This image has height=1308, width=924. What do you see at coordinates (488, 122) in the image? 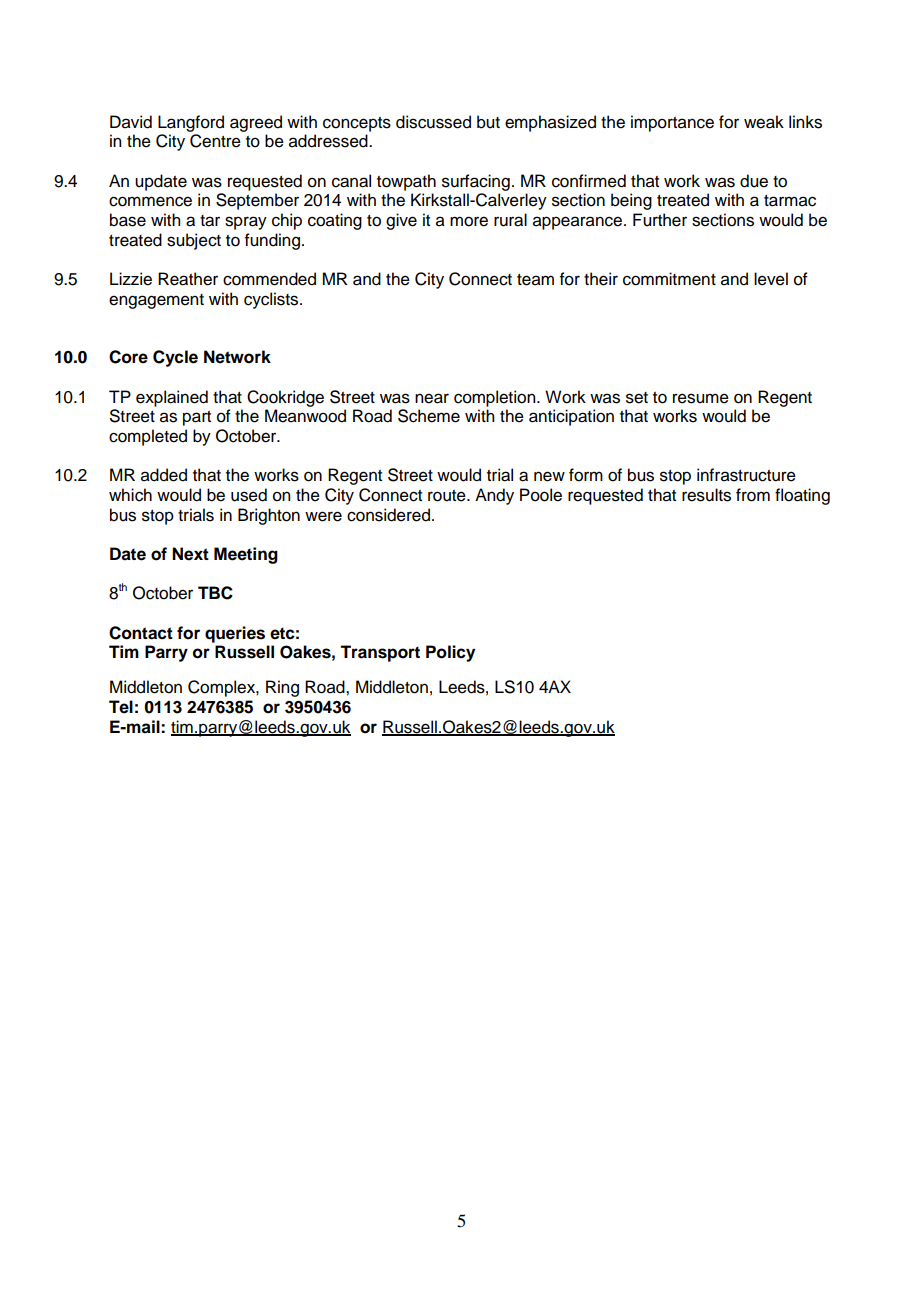
I see `but` at bounding box center [488, 122].
